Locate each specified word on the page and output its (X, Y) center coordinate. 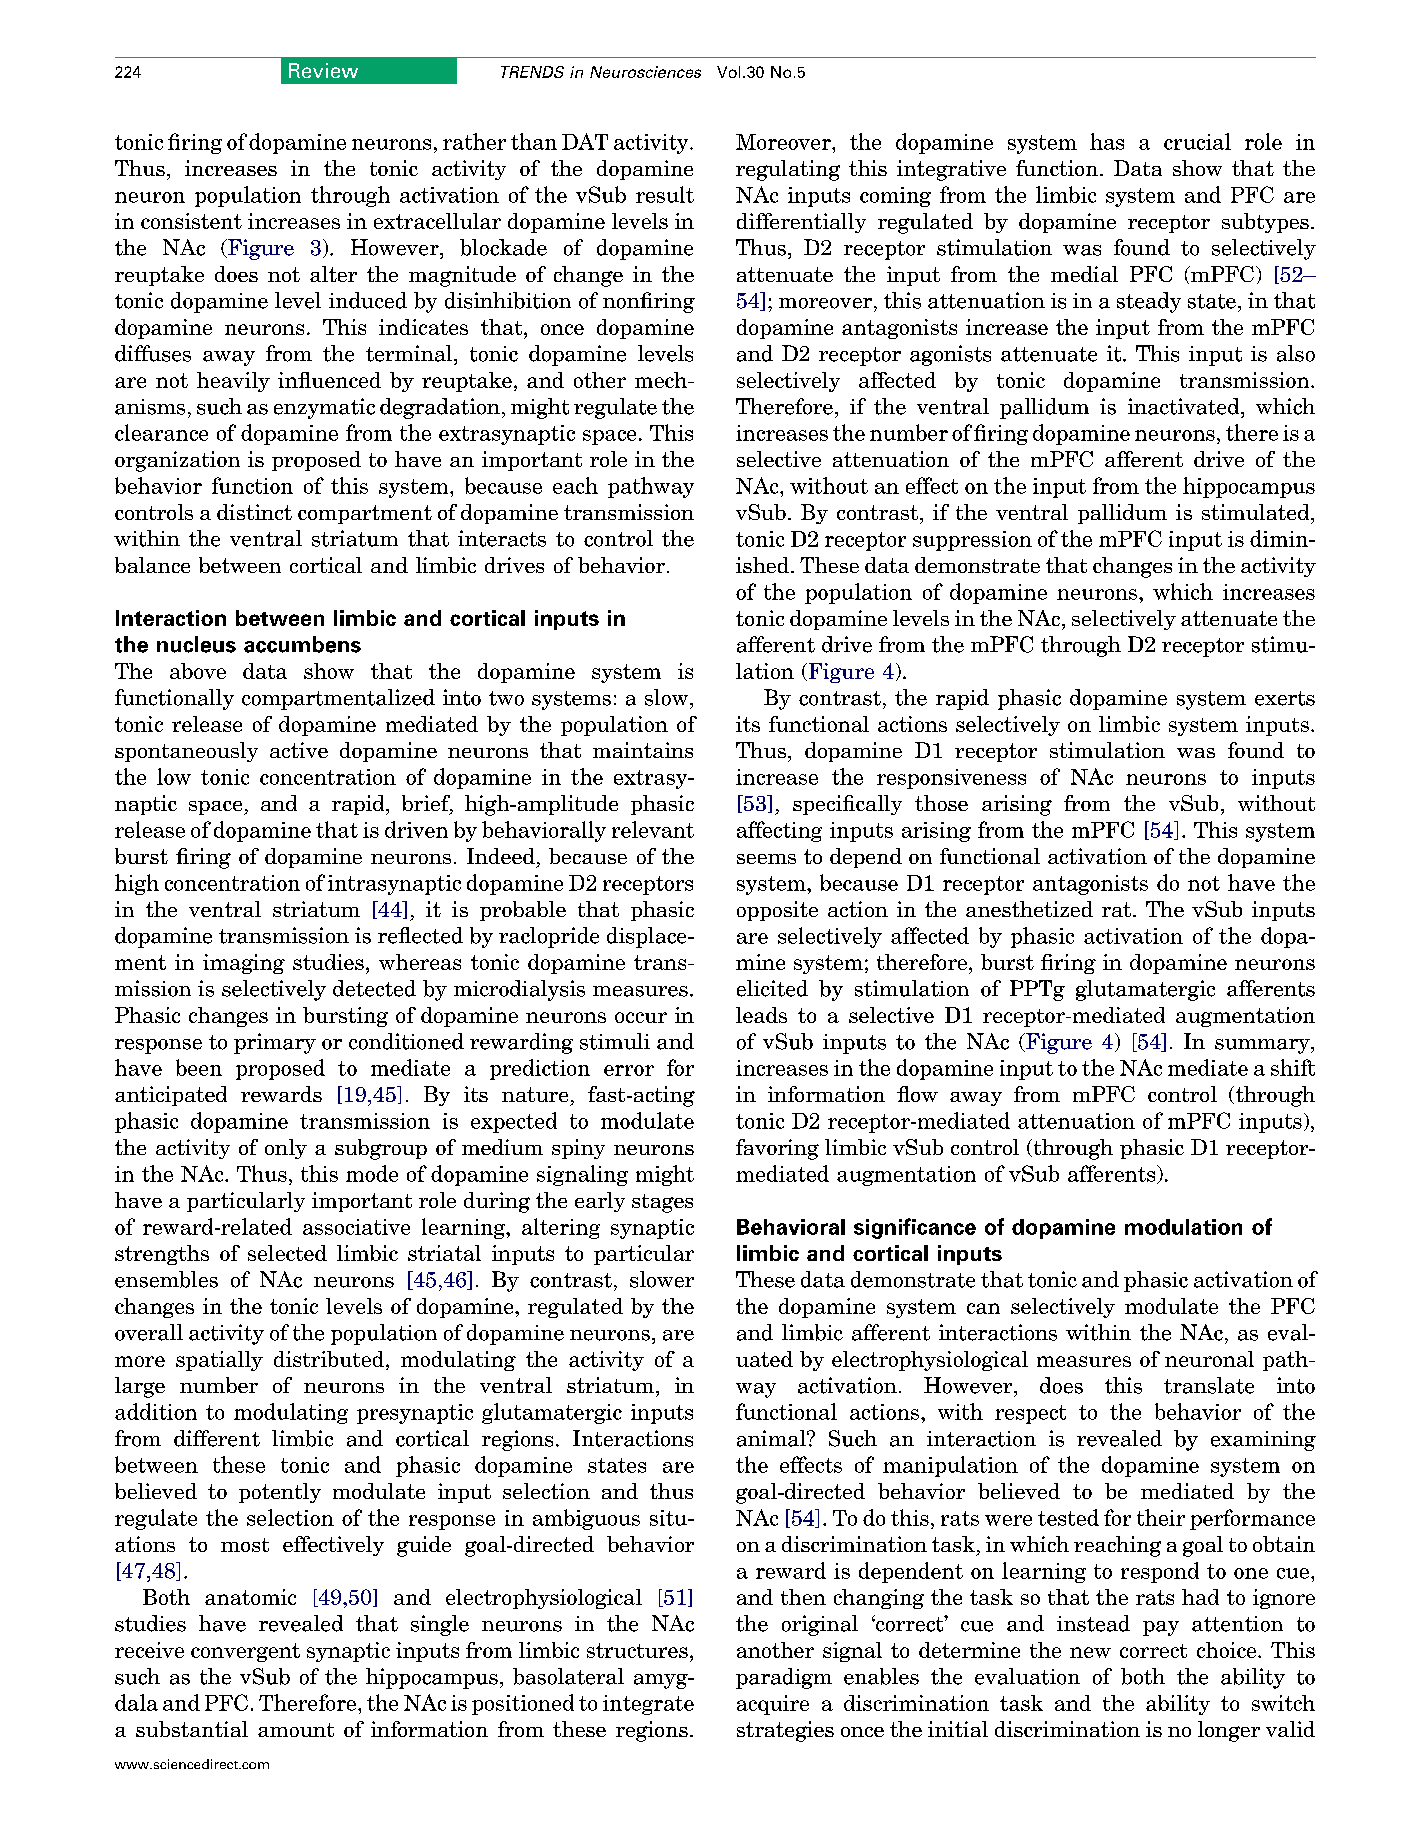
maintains (643, 750)
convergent (245, 1652)
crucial (1197, 141)
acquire (773, 1705)
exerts (1285, 698)
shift (1293, 1067)
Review (323, 70)
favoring (777, 1149)
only (286, 1149)
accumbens (302, 644)
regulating (788, 170)
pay (1161, 1628)
